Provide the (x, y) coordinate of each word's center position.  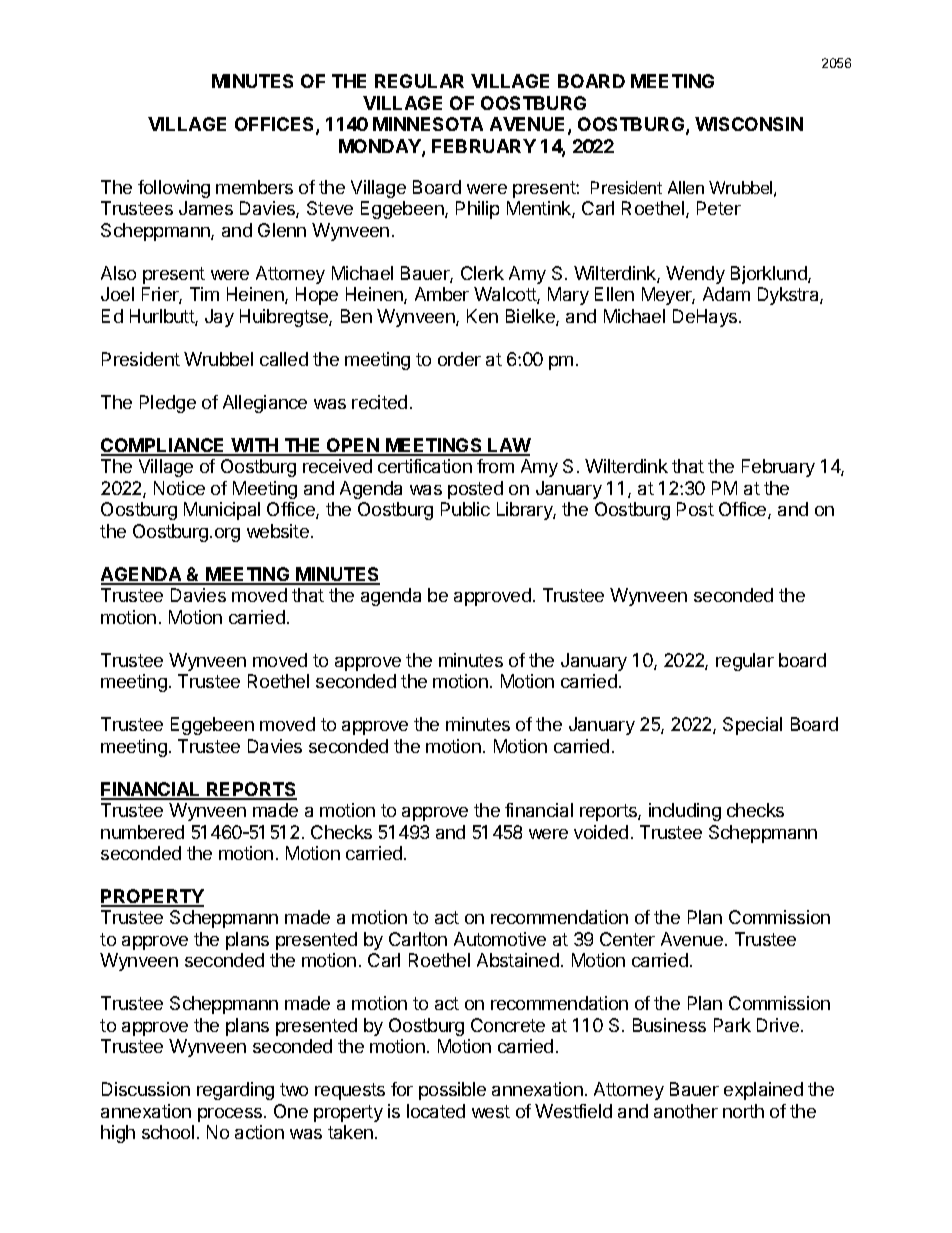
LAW (509, 446)
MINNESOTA (428, 124)
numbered (142, 832)
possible (452, 1091)
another (686, 1111)
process (231, 1115)
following (174, 189)
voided (601, 832)
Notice (179, 488)
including (685, 812)
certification (425, 466)
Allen (686, 187)
